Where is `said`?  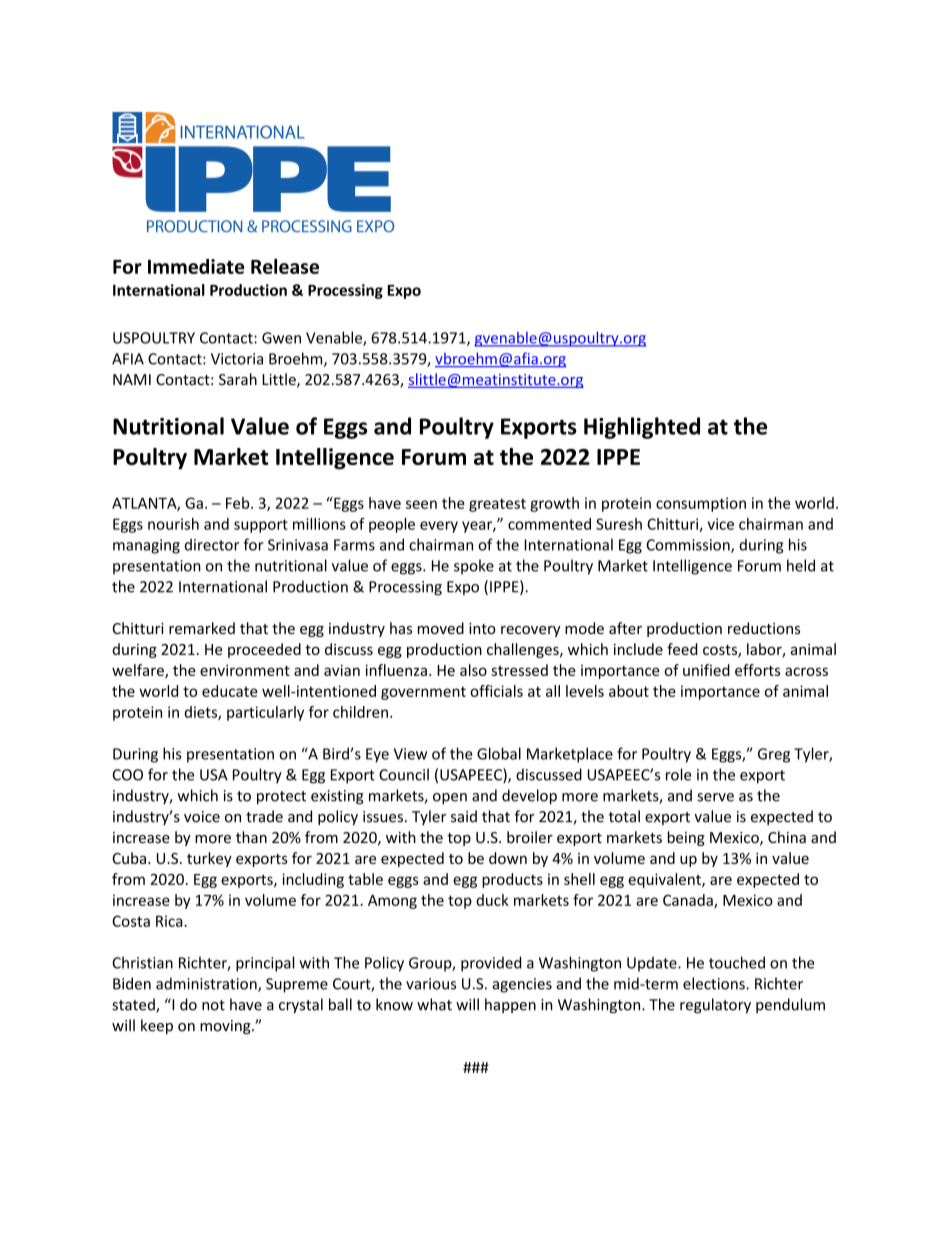 said is located at coordinates (464, 816).
